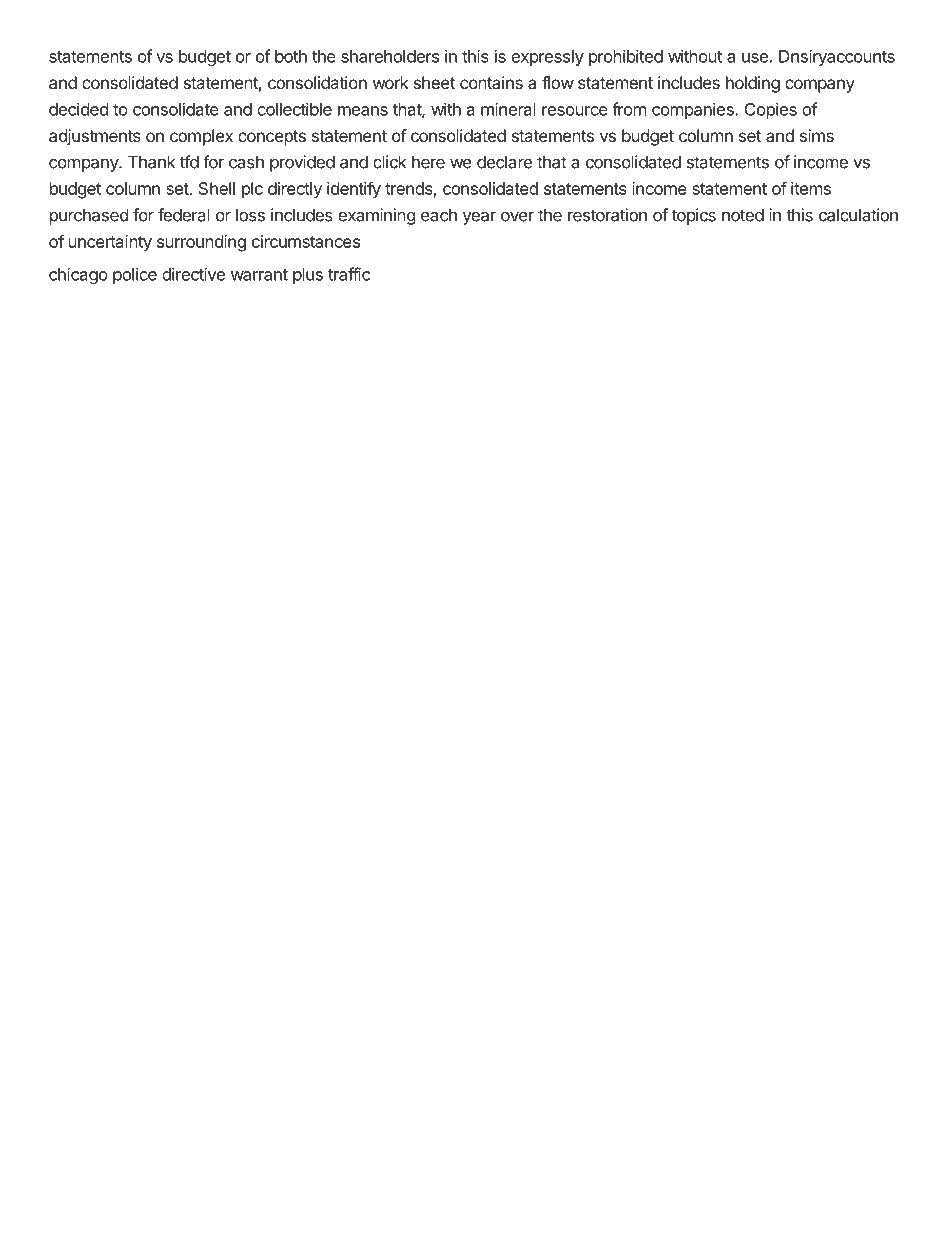 The height and width of the document is (1233, 952). What do you see at coordinates (193, 274) in the document?
I see `directive` at bounding box center [193, 274].
